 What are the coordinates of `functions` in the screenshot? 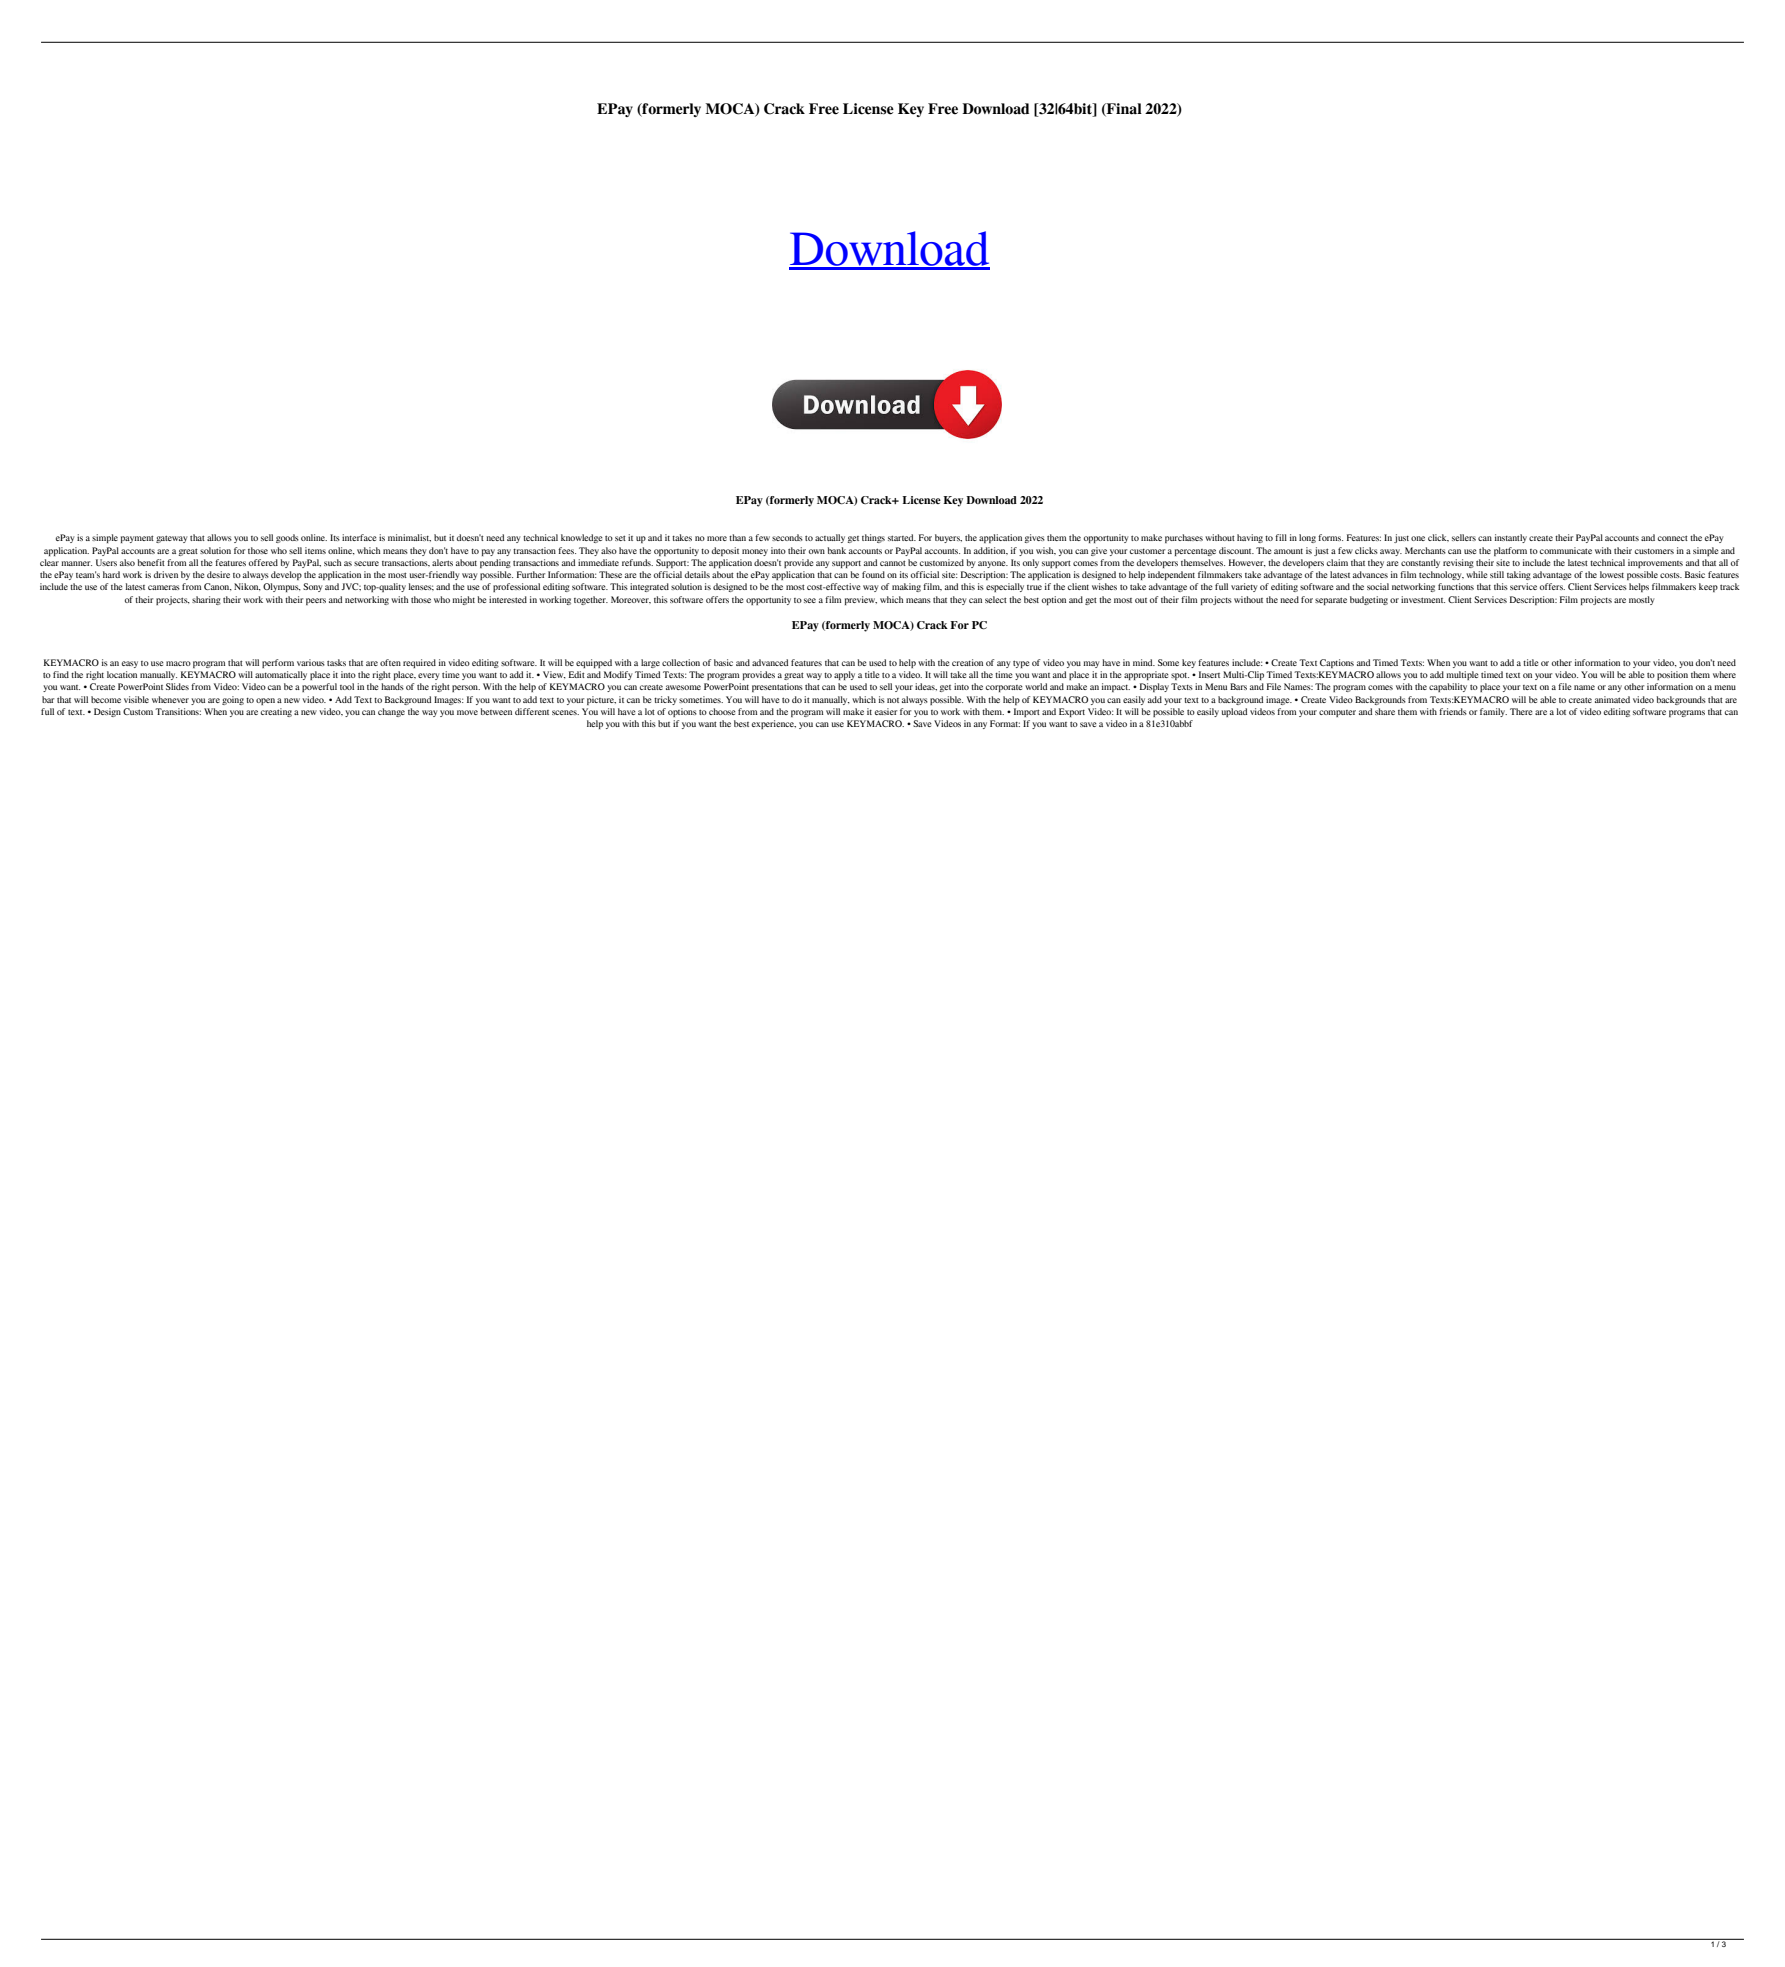 It's located at (1456, 586).
